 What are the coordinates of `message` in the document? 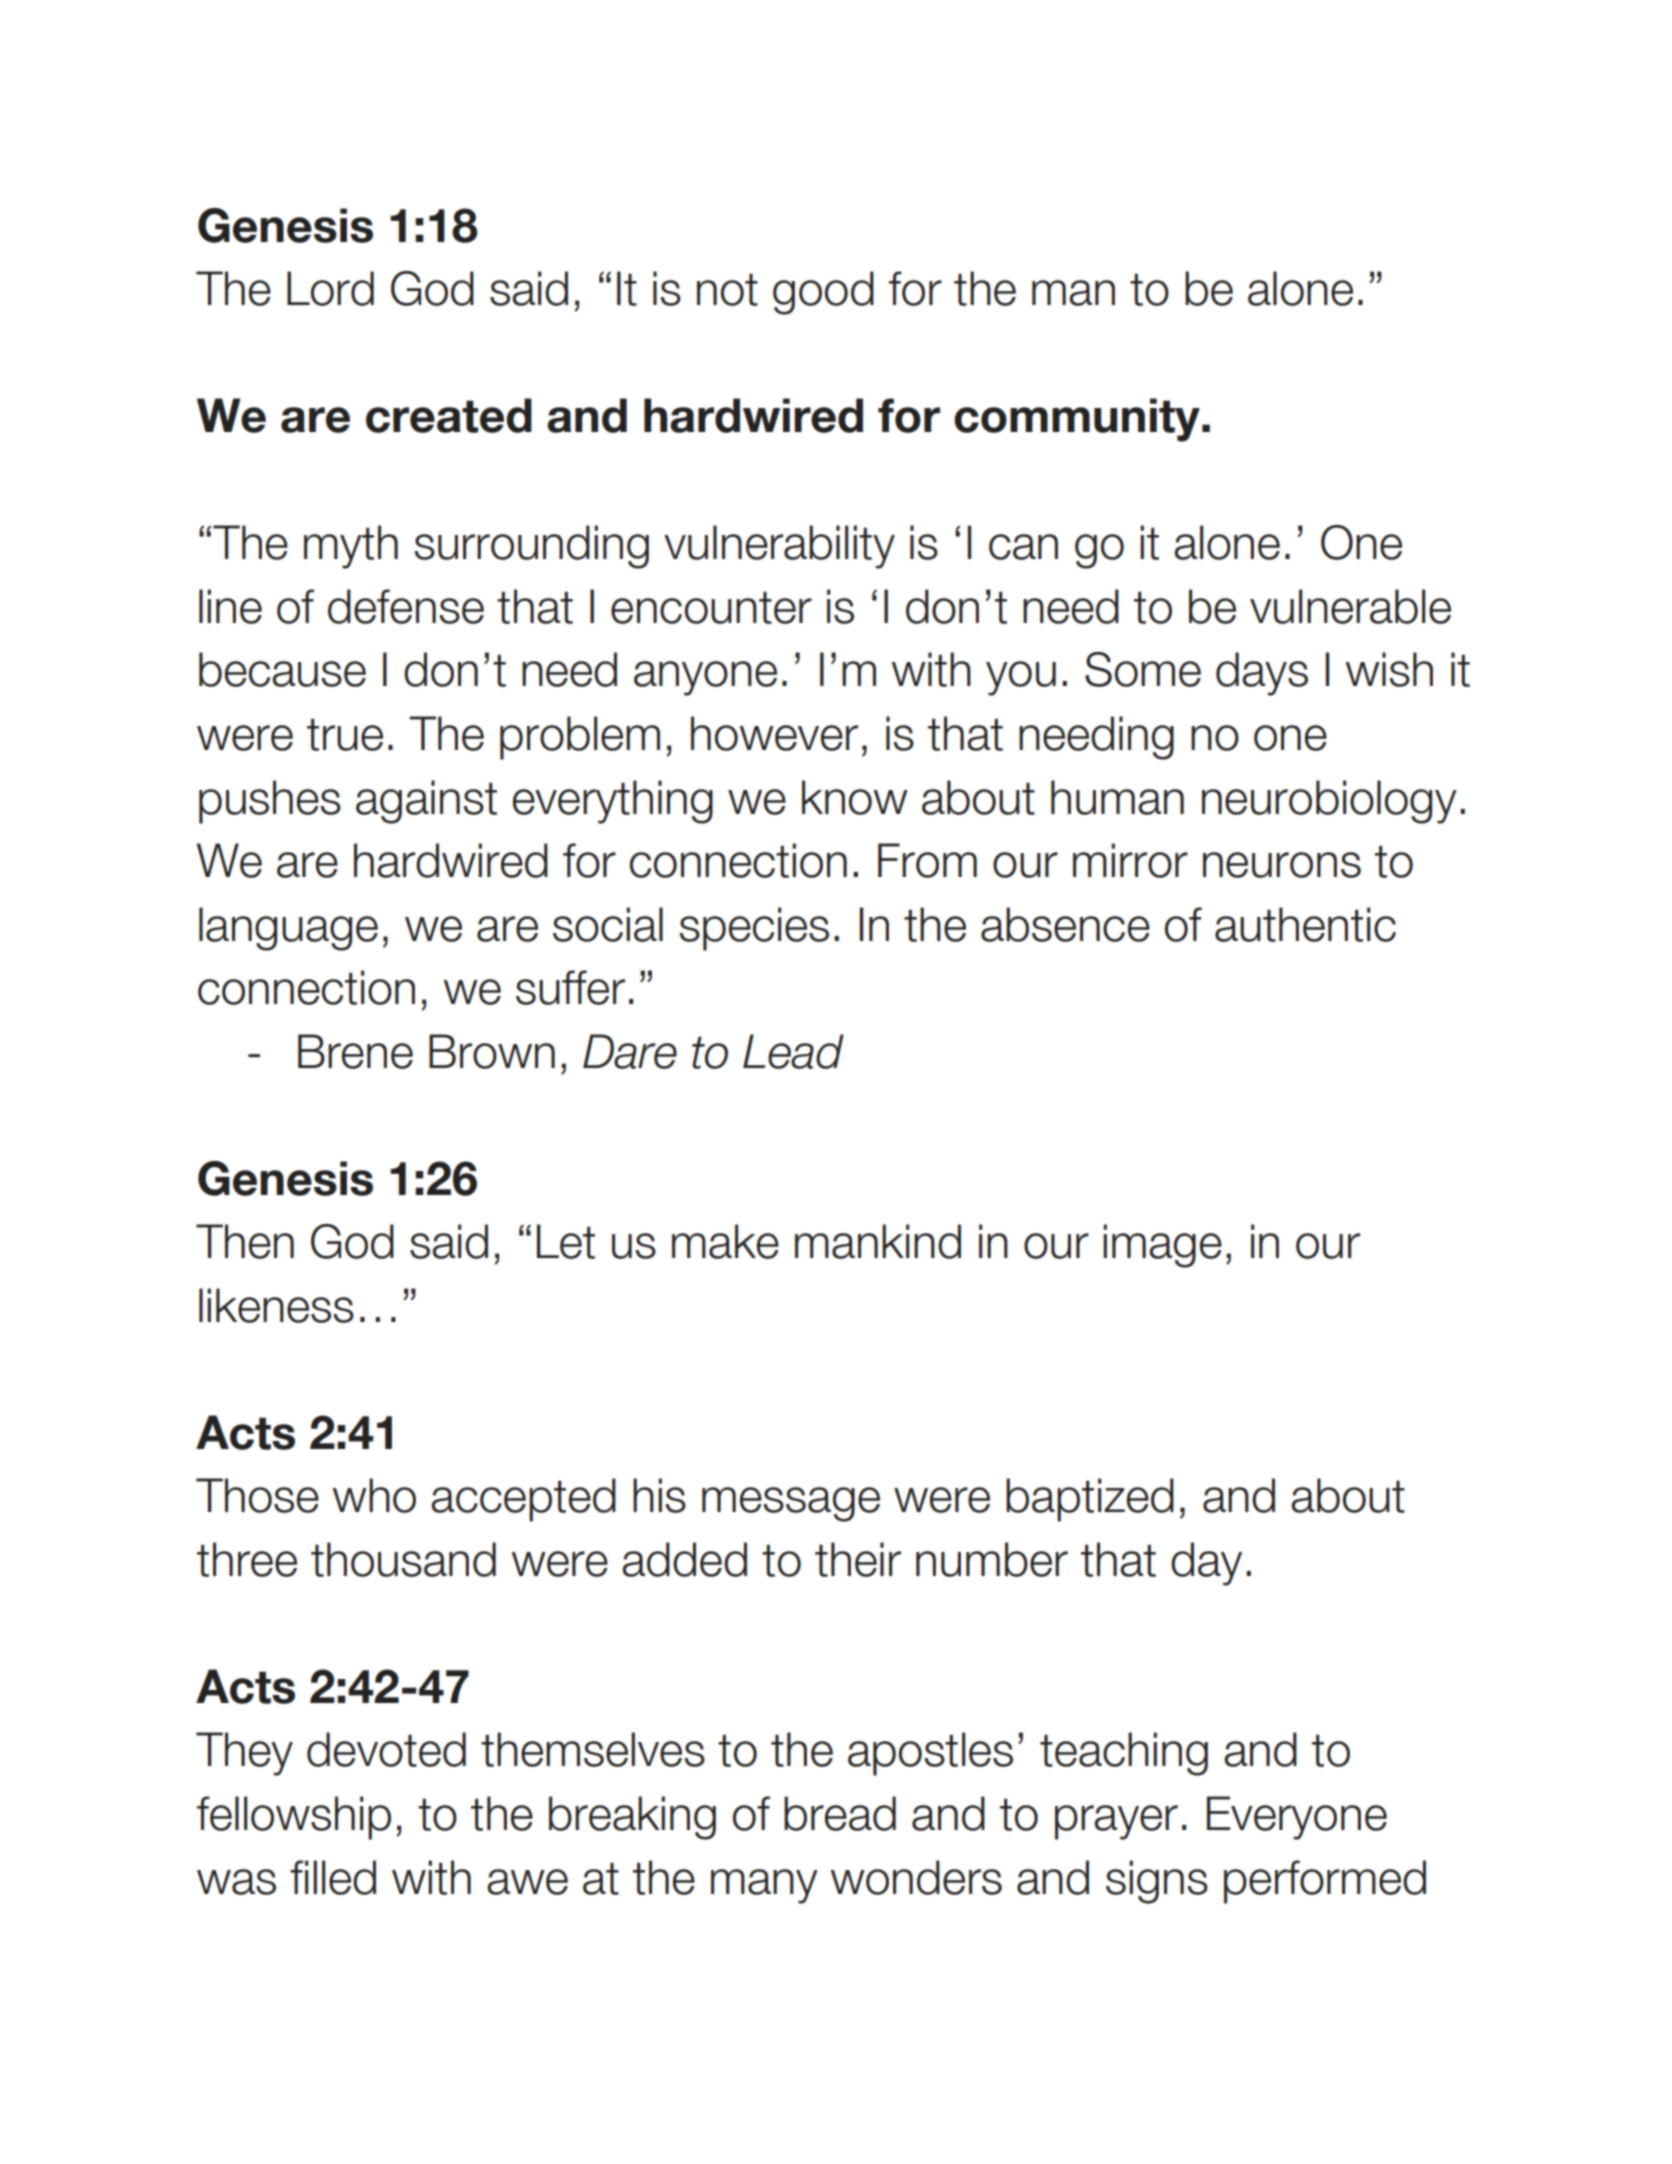 It's located at (791, 1504).
